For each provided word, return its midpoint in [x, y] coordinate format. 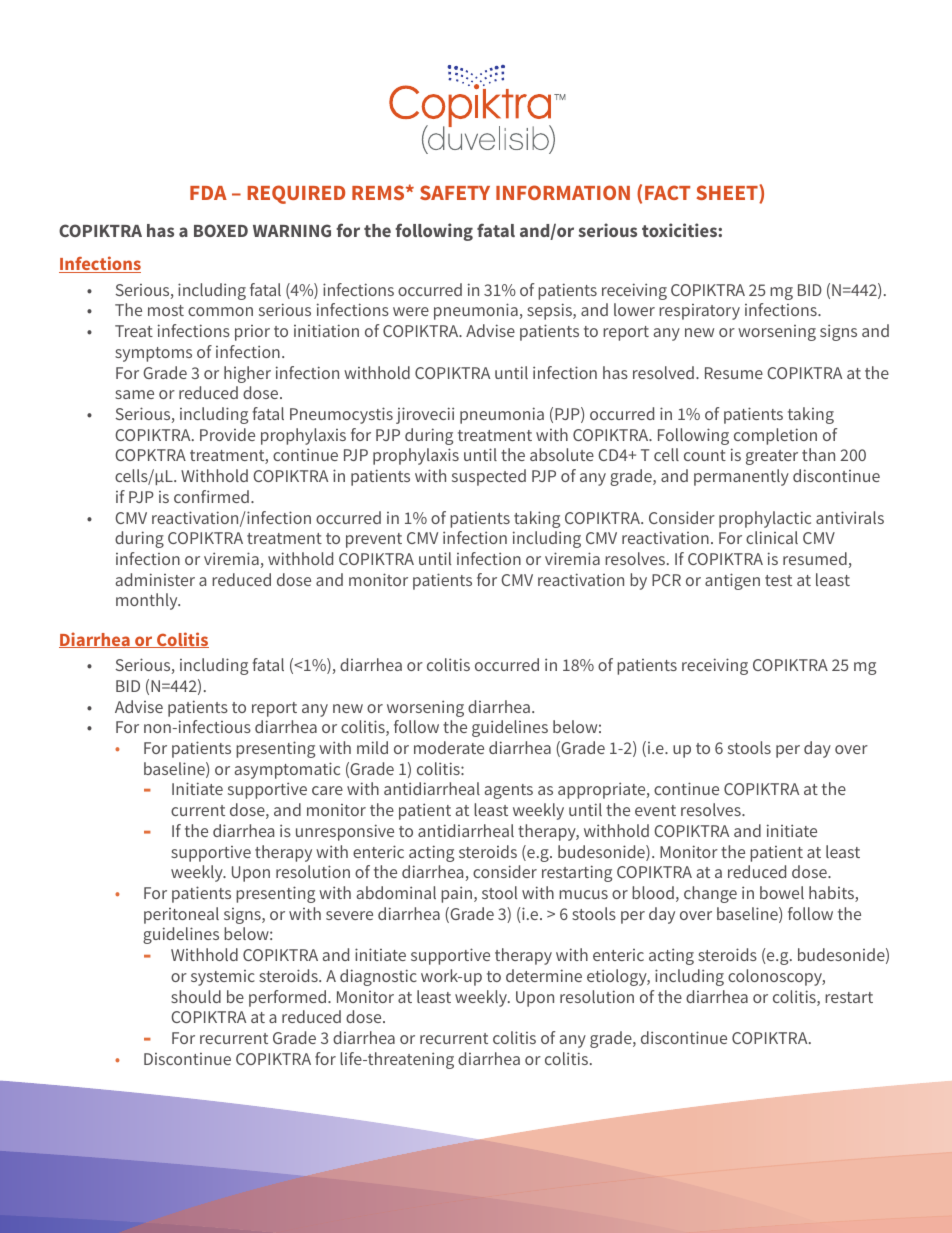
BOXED [221, 230]
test [778, 580]
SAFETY [455, 192]
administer [155, 579]
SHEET [728, 194]
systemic [223, 978]
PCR [666, 580]
